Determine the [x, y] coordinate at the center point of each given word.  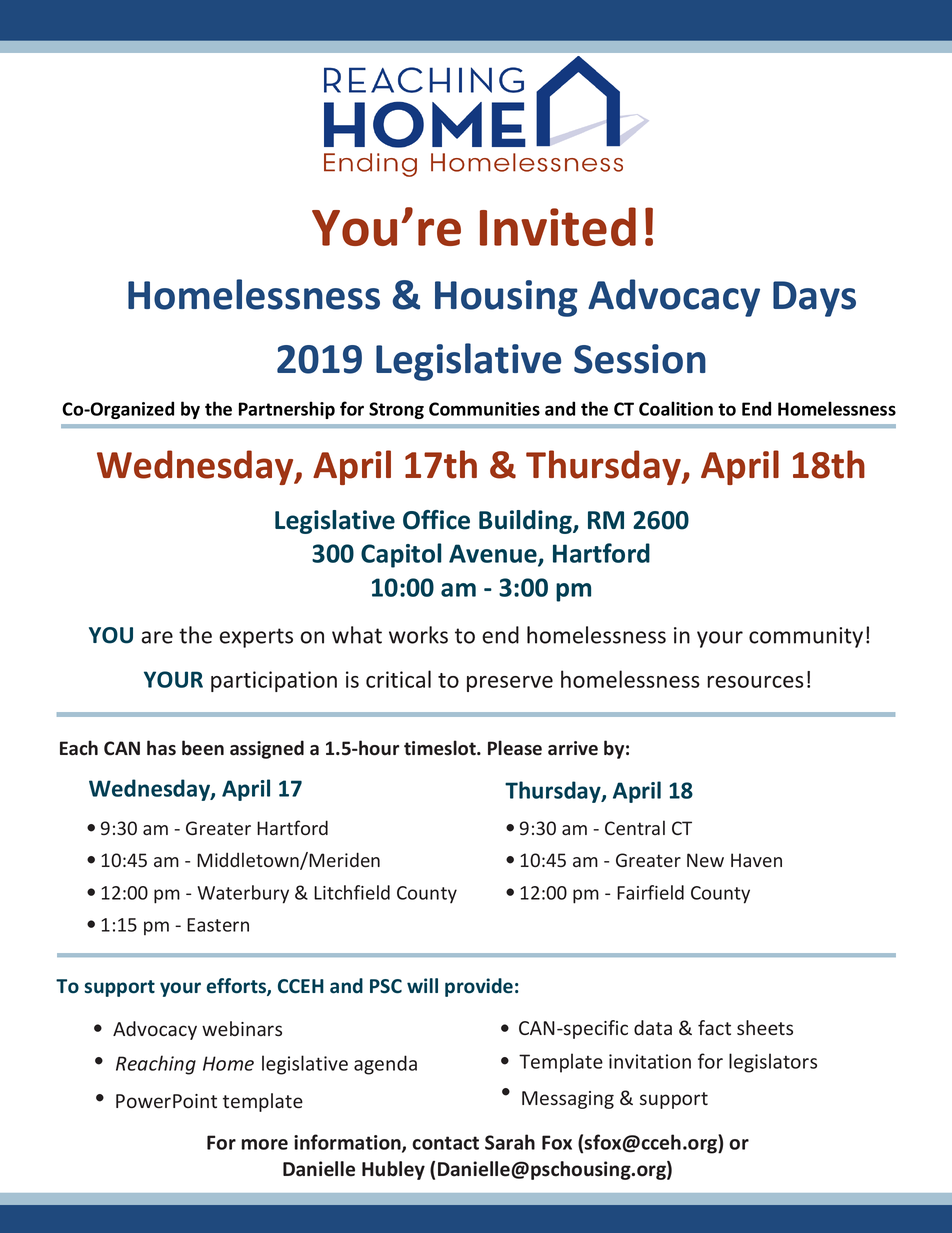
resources [756, 682]
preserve [510, 684]
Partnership [287, 410]
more [265, 1144]
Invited [558, 226]
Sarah [510, 1142]
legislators [773, 1063]
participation [274, 681]
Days [814, 299]
